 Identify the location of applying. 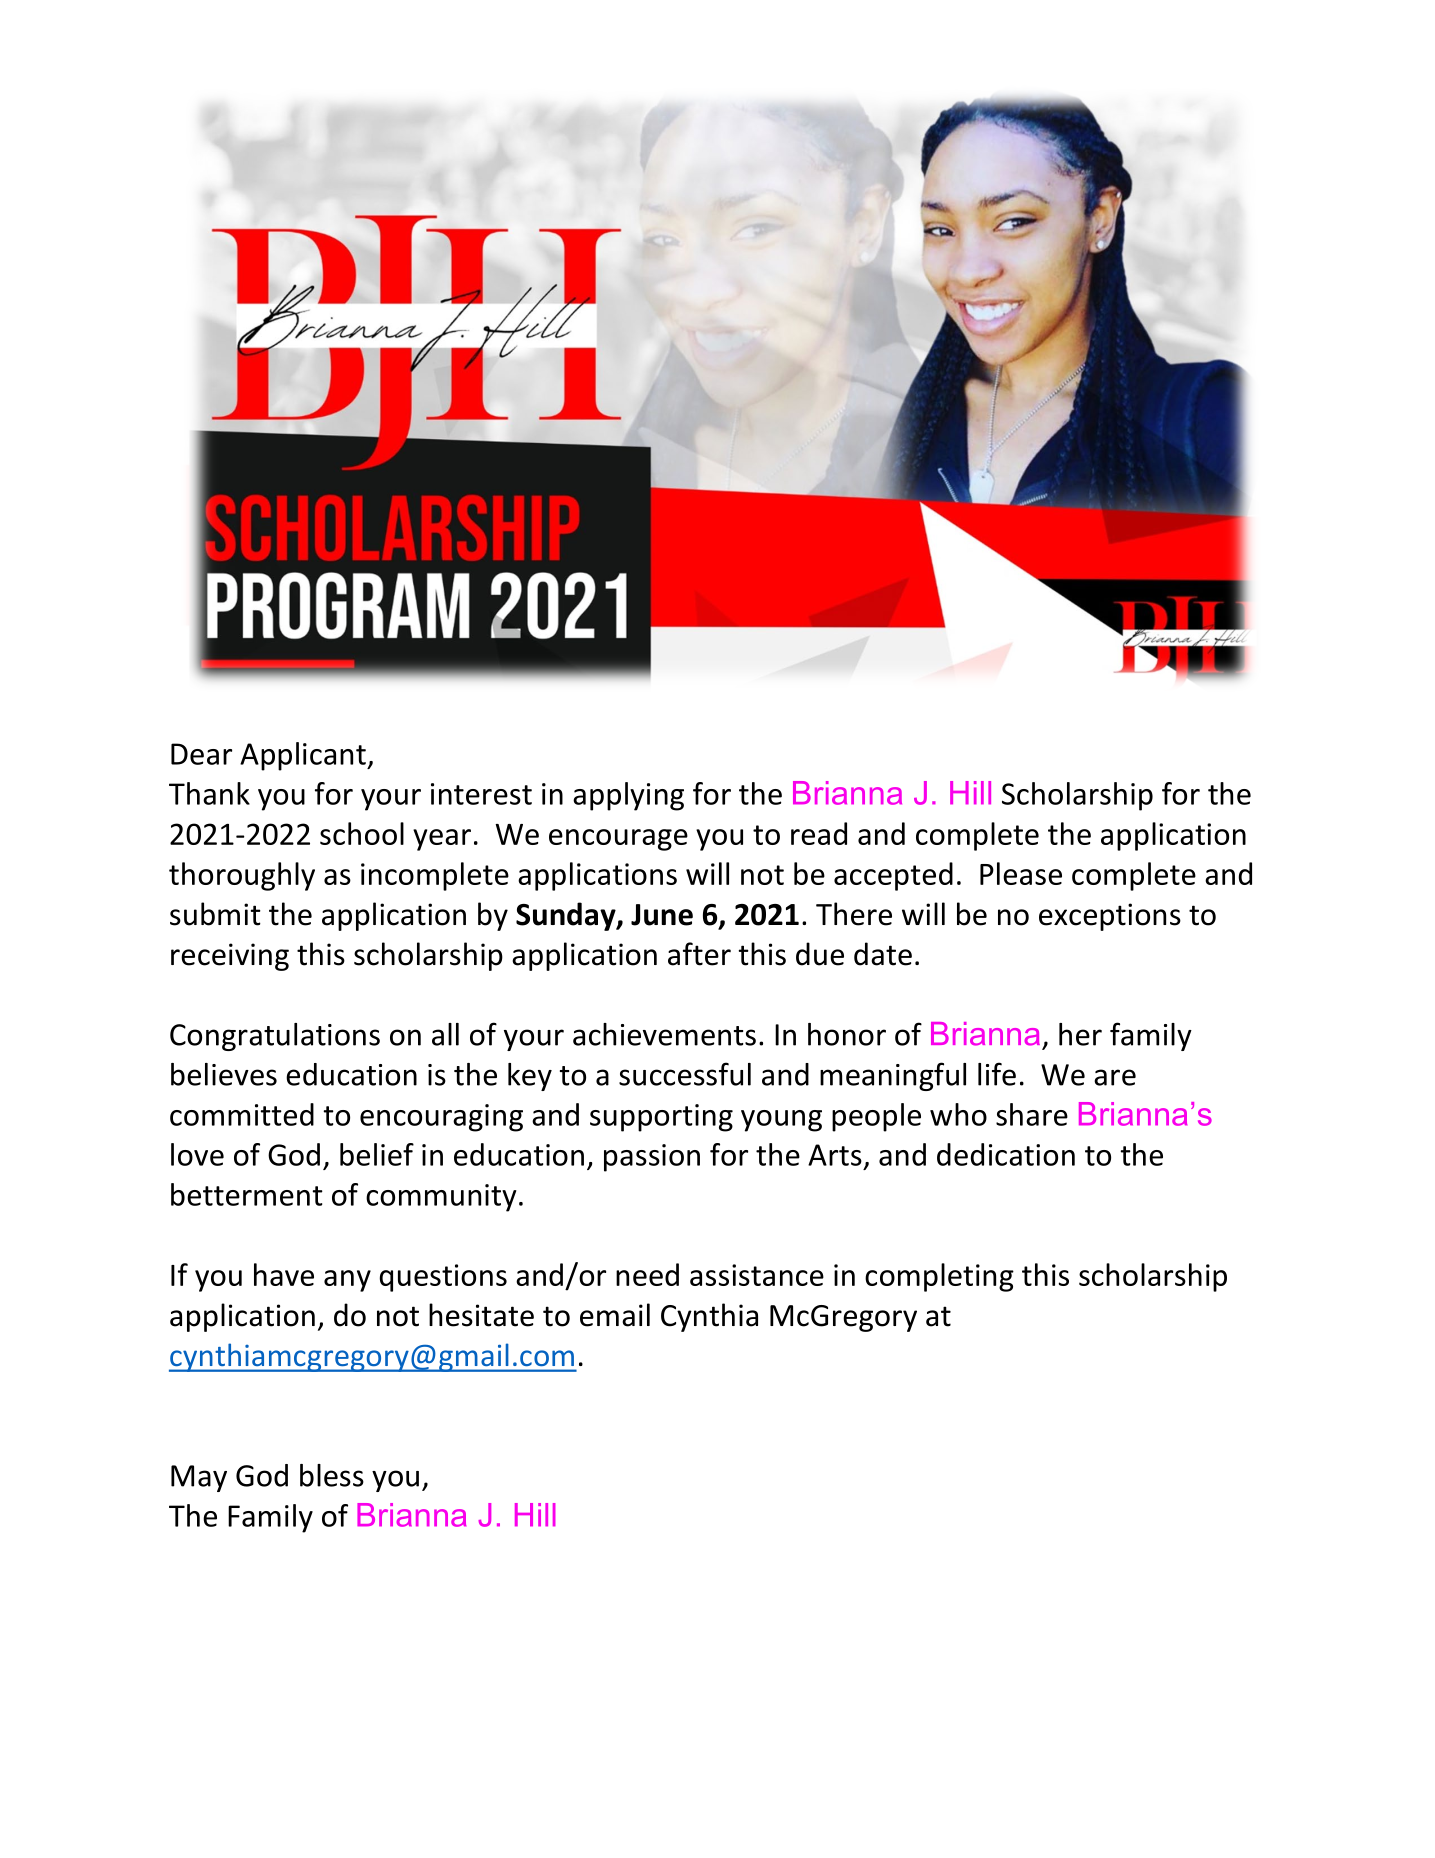
(628, 796).
